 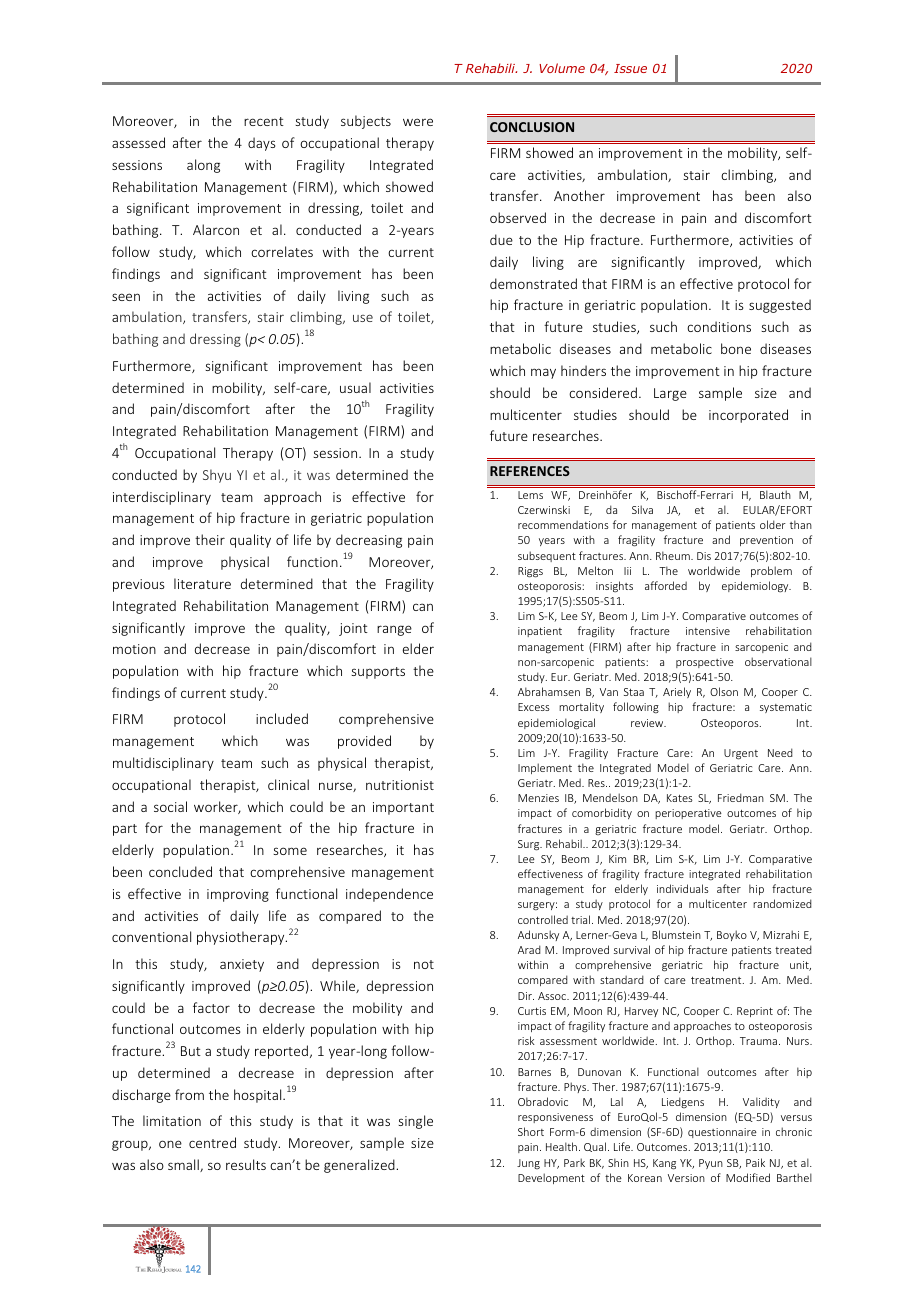 I want to click on REFERENCES, so click(x=530, y=471).
